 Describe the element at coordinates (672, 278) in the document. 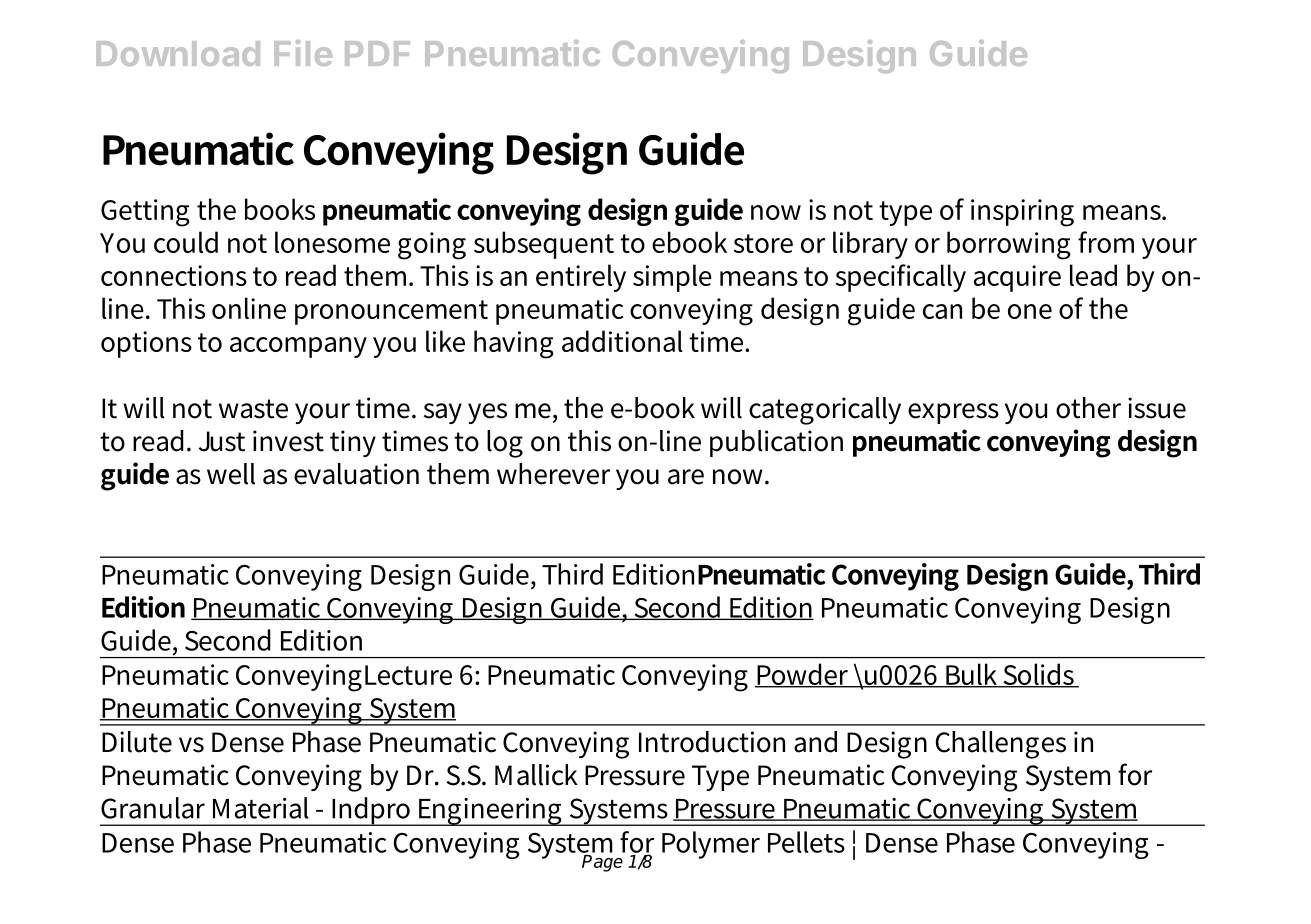

I see `simple` at that location.
